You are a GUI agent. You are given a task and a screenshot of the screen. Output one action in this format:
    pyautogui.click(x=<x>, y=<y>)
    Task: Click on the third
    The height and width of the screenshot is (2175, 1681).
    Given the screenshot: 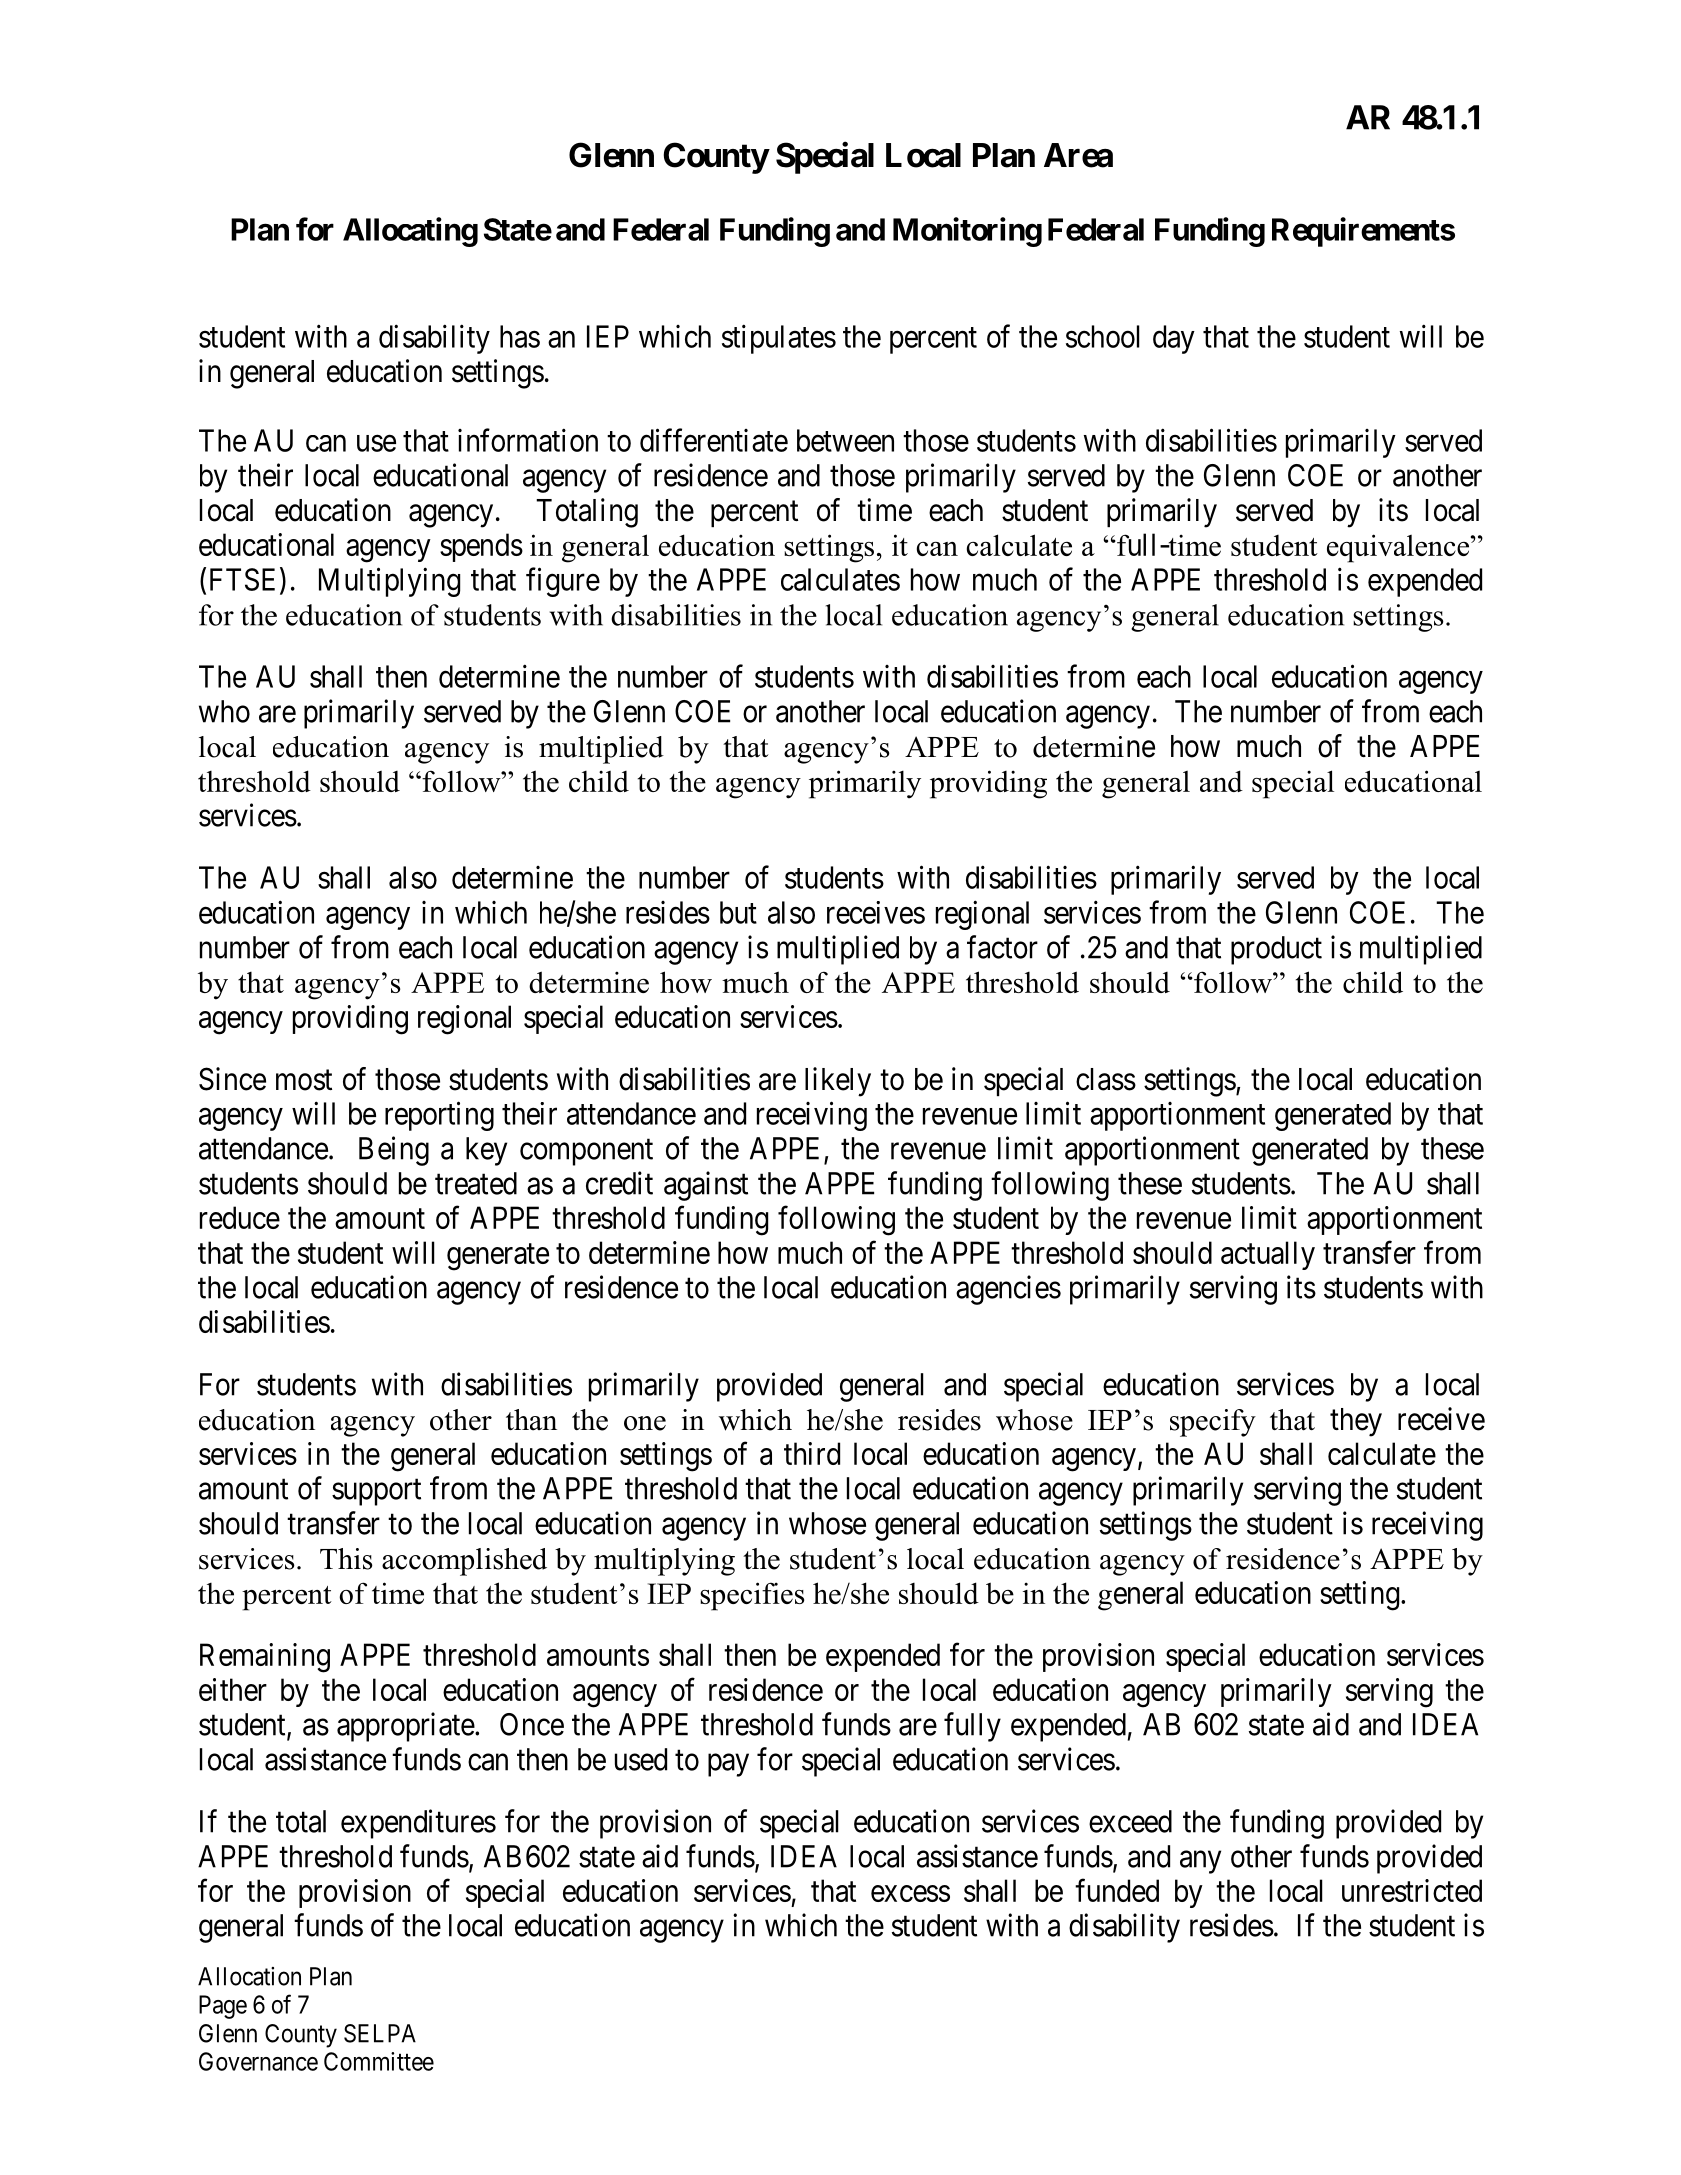 What is the action you would take?
    pyautogui.click(x=812, y=1453)
